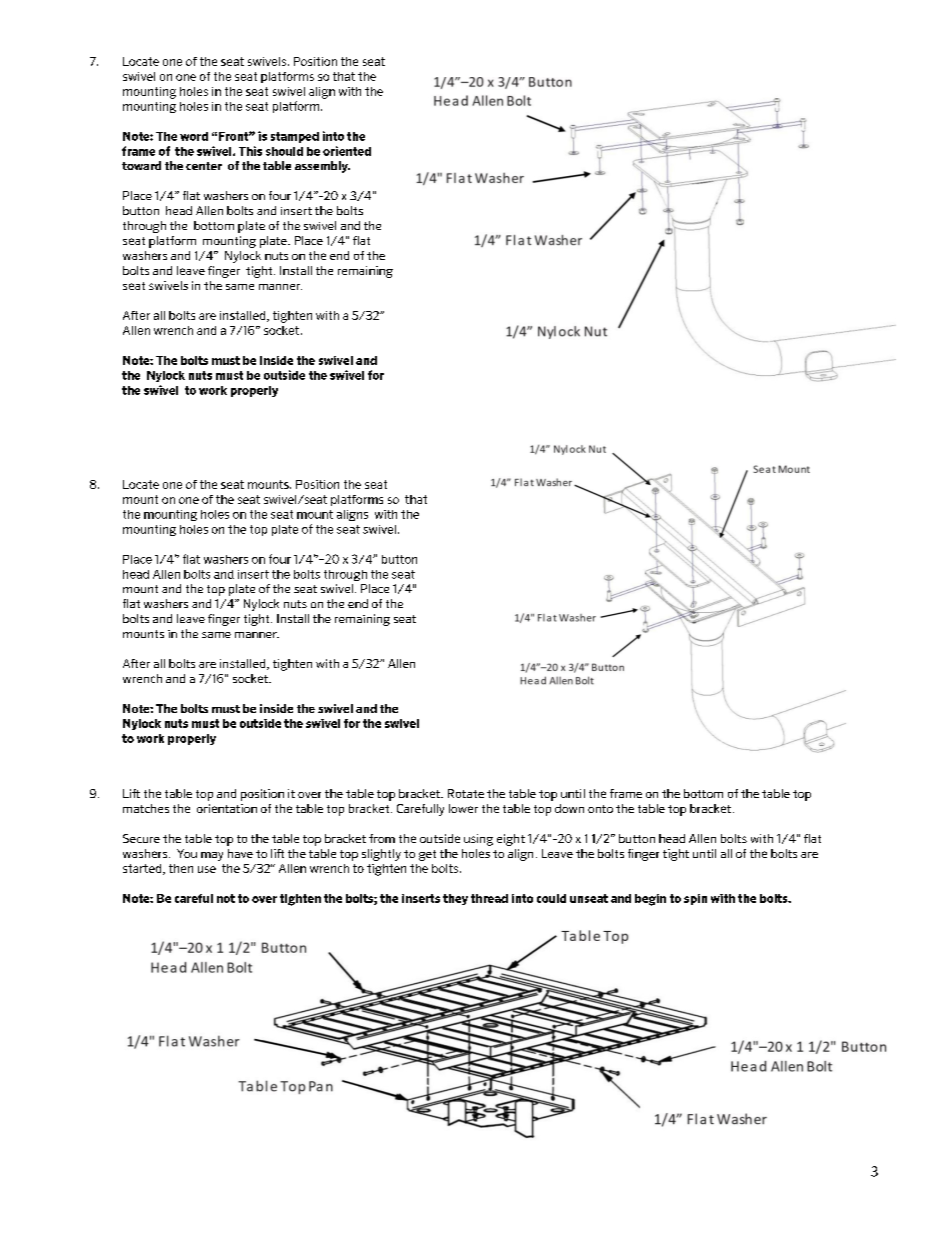  Describe the element at coordinates (347, 151) in the screenshot. I see `oriented` at that location.
